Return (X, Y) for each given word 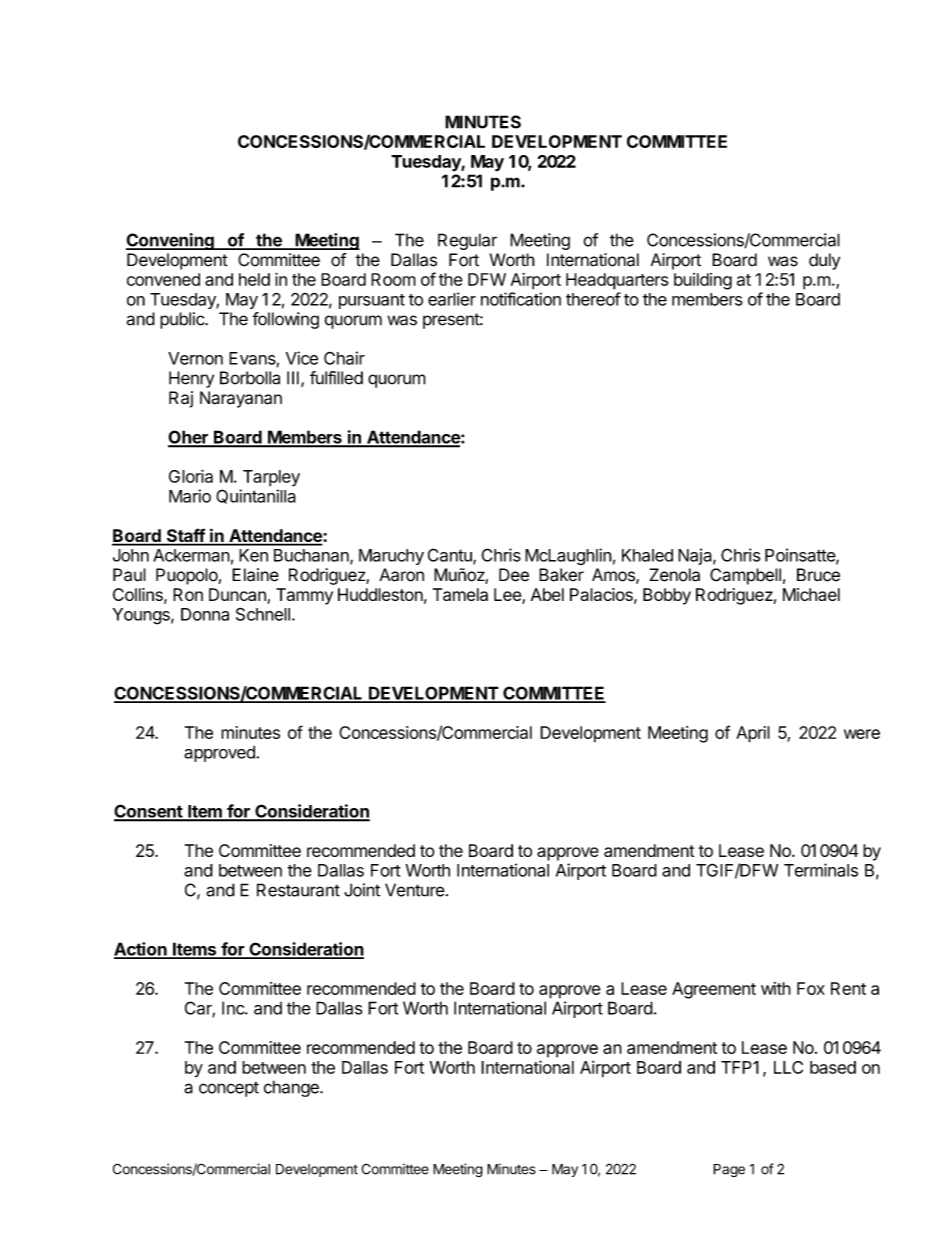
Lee (508, 596)
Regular (467, 241)
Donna (205, 614)
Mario (190, 496)
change (292, 1088)
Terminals (821, 870)
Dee (514, 575)
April (753, 734)
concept (229, 1089)
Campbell (745, 576)
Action (141, 950)
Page (729, 1170)
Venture (415, 890)
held (254, 279)
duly (824, 261)
